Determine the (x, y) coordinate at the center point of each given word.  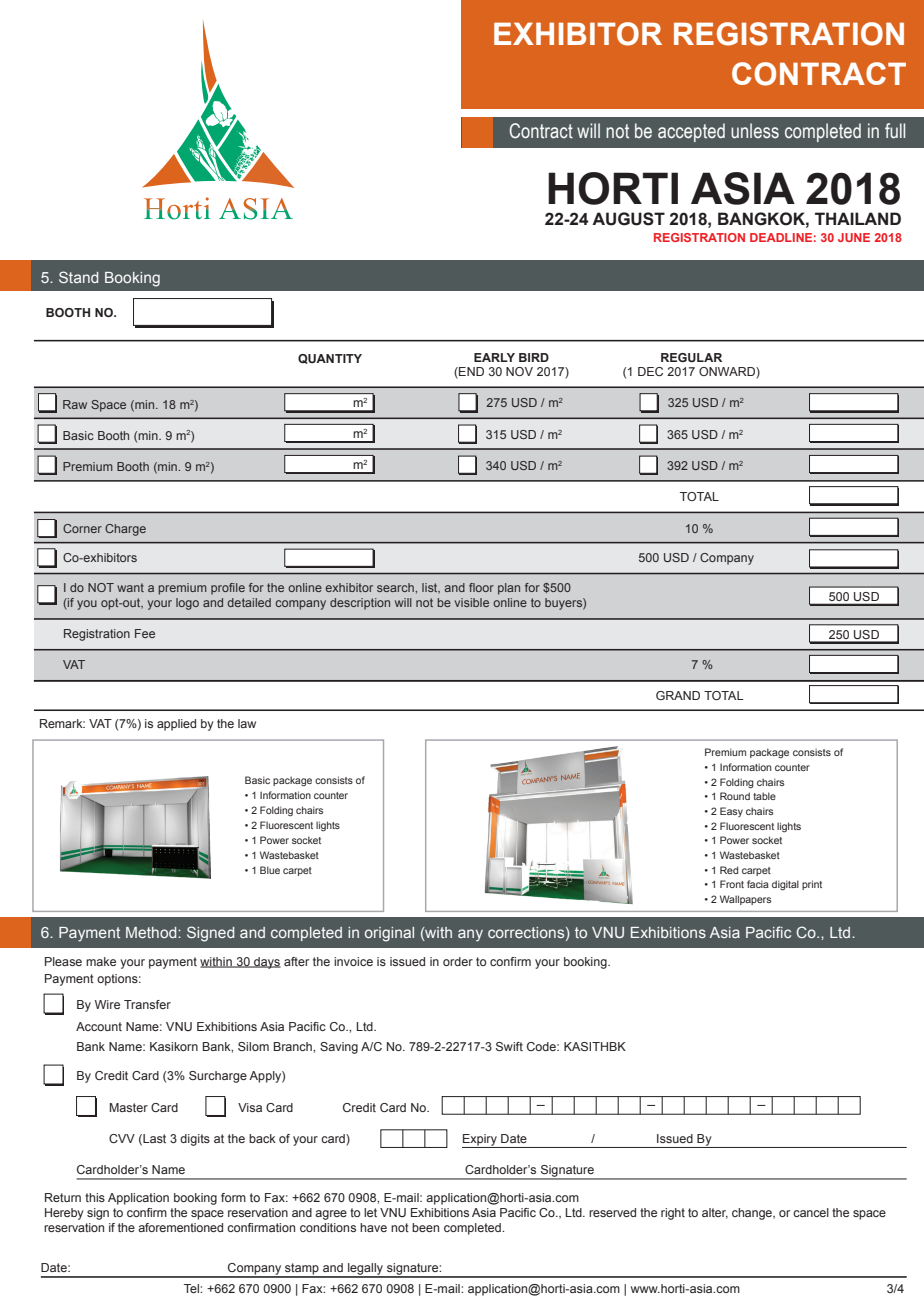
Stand (78, 277)
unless (755, 131)
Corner (82, 528)
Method (152, 932)
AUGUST (628, 219)
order (458, 961)
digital (785, 885)
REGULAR (691, 357)
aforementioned (180, 1227)
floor (481, 587)
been (425, 1227)
